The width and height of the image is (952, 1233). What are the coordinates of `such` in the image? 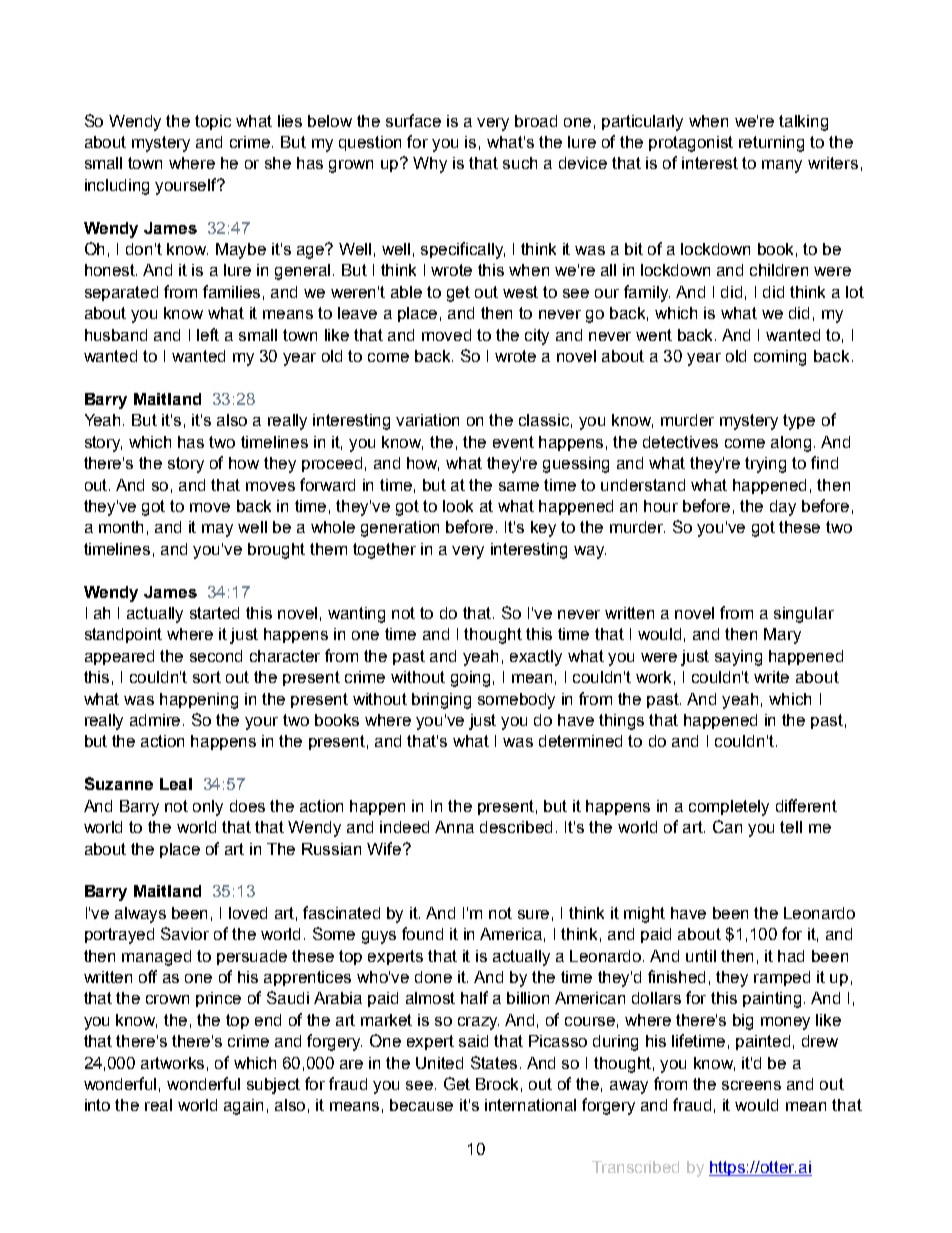 It's located at (520, 163).
